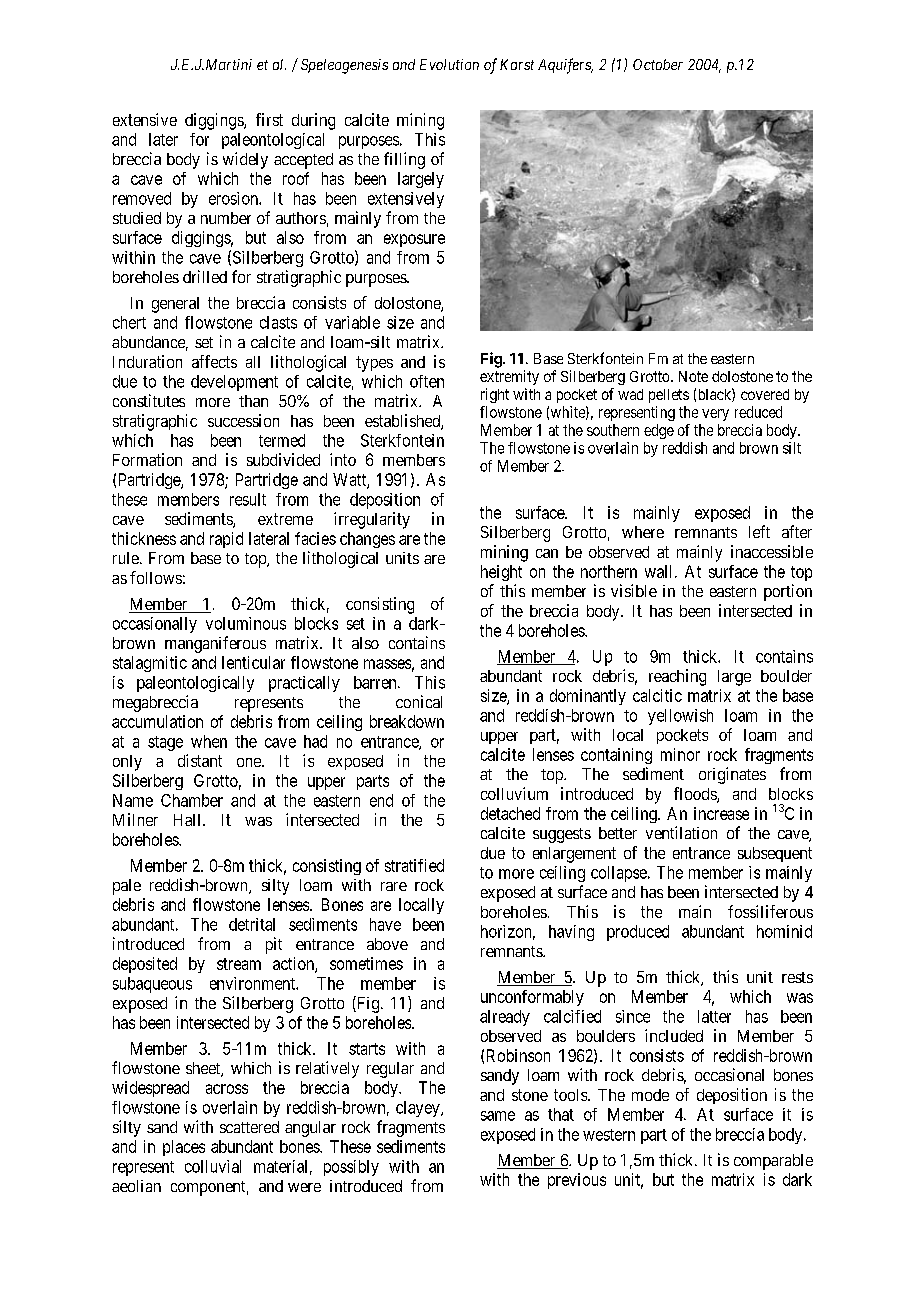 The width and height of the screenshot is (924, 1308). What do you see at coordinates (775, 854) in the screenshot?
I see `subsequent` at bounding box center [775, 854].
